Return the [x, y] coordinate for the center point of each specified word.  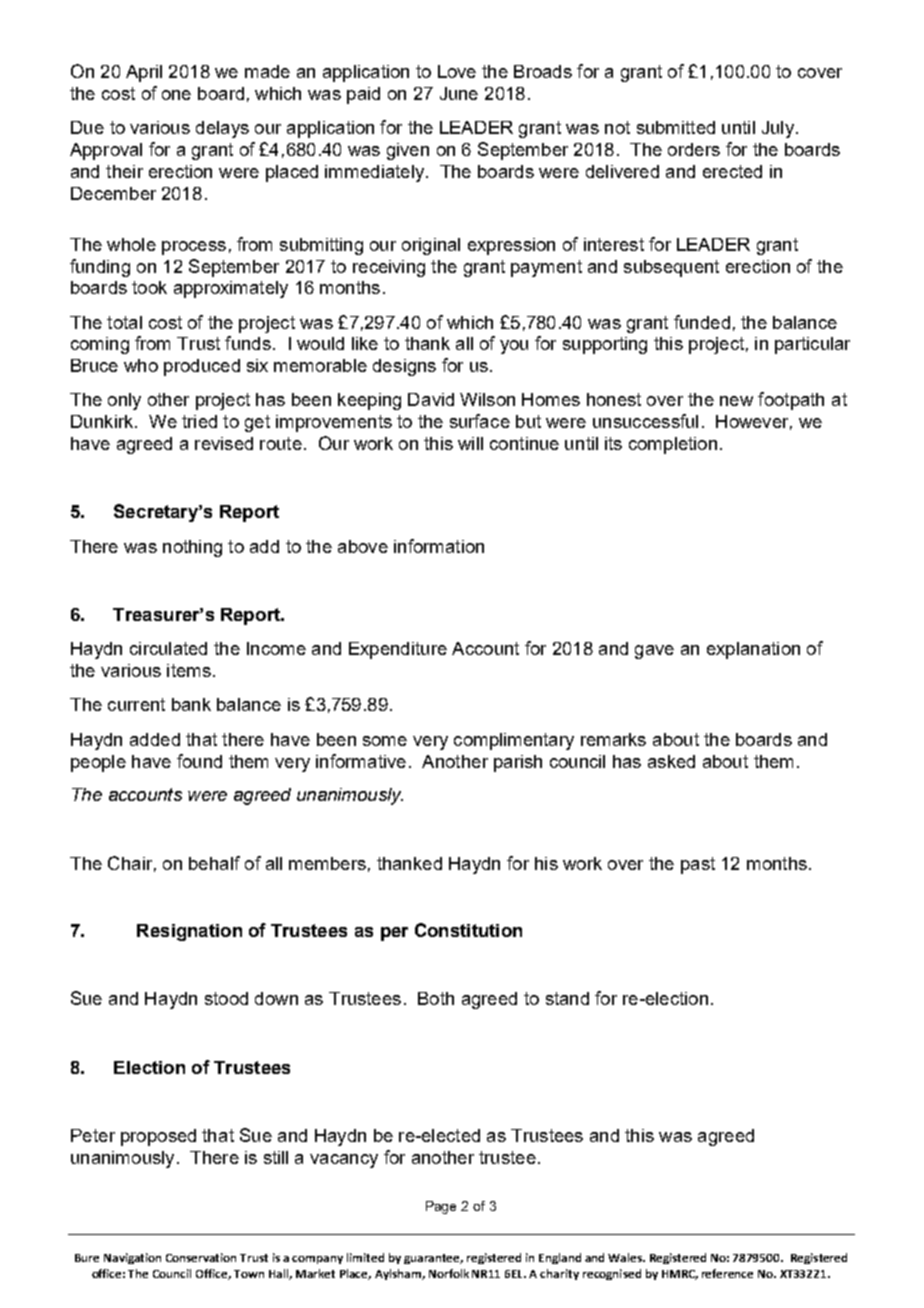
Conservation [201, 1257]
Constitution [468, 930]
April [144, 73]
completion [673, 445]
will [470, 443]
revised [224, 443]
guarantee [433, 1259]
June [459, 93]
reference [727, 1273]
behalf [214, 863]
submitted [676, 127]
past [698, 865]
